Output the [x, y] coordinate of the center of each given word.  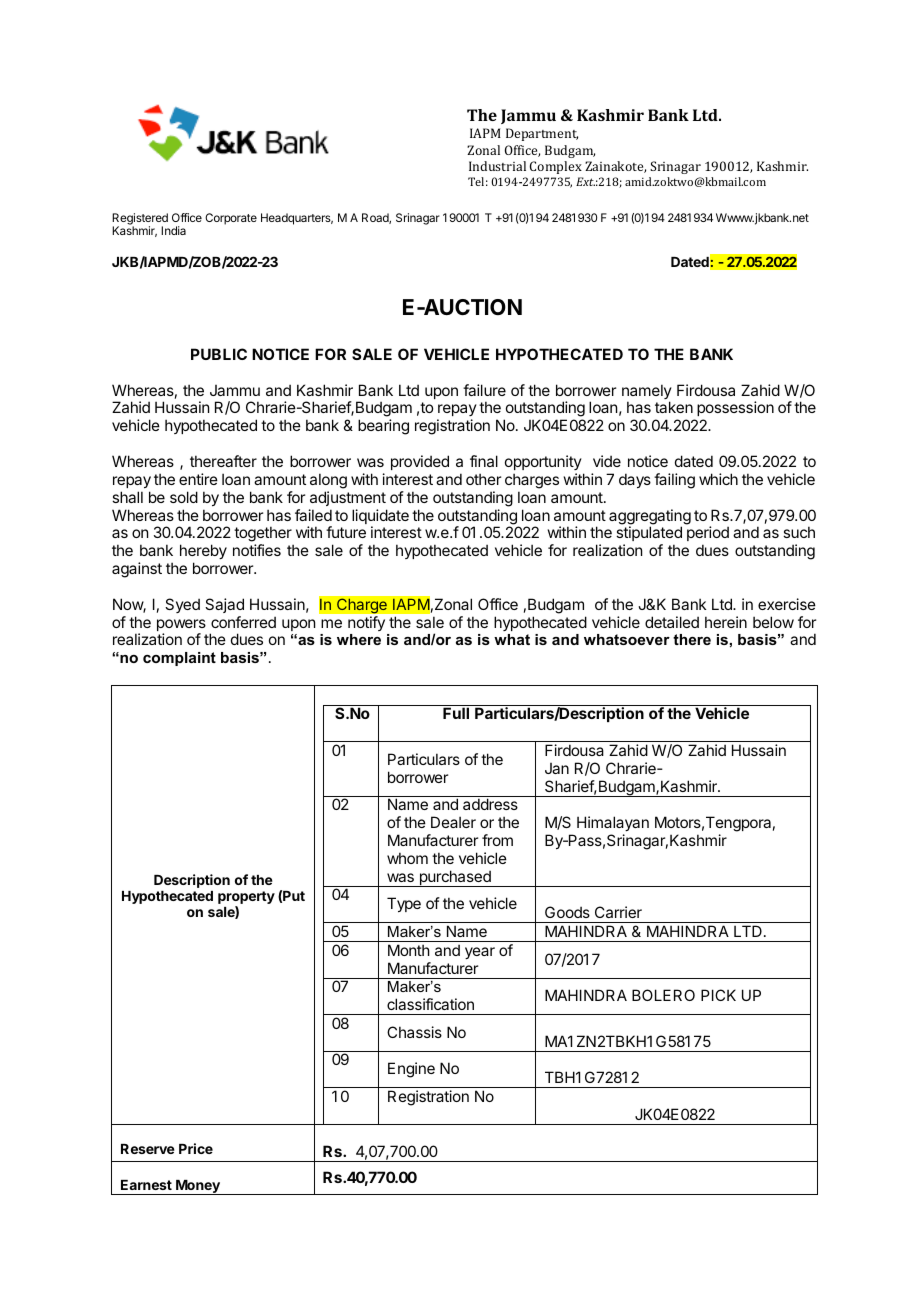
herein [726, 622]
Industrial [497, 166]
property [246, 899]
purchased [455, 878]
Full [456, 713]
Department [542, 134]
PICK [718, 995]
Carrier [618, 912]
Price [196, 1148]
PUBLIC [219, 354]
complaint [179, 659]
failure [484, 390]
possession [734, 410]
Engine [411, 1070]
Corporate [231, 219]
